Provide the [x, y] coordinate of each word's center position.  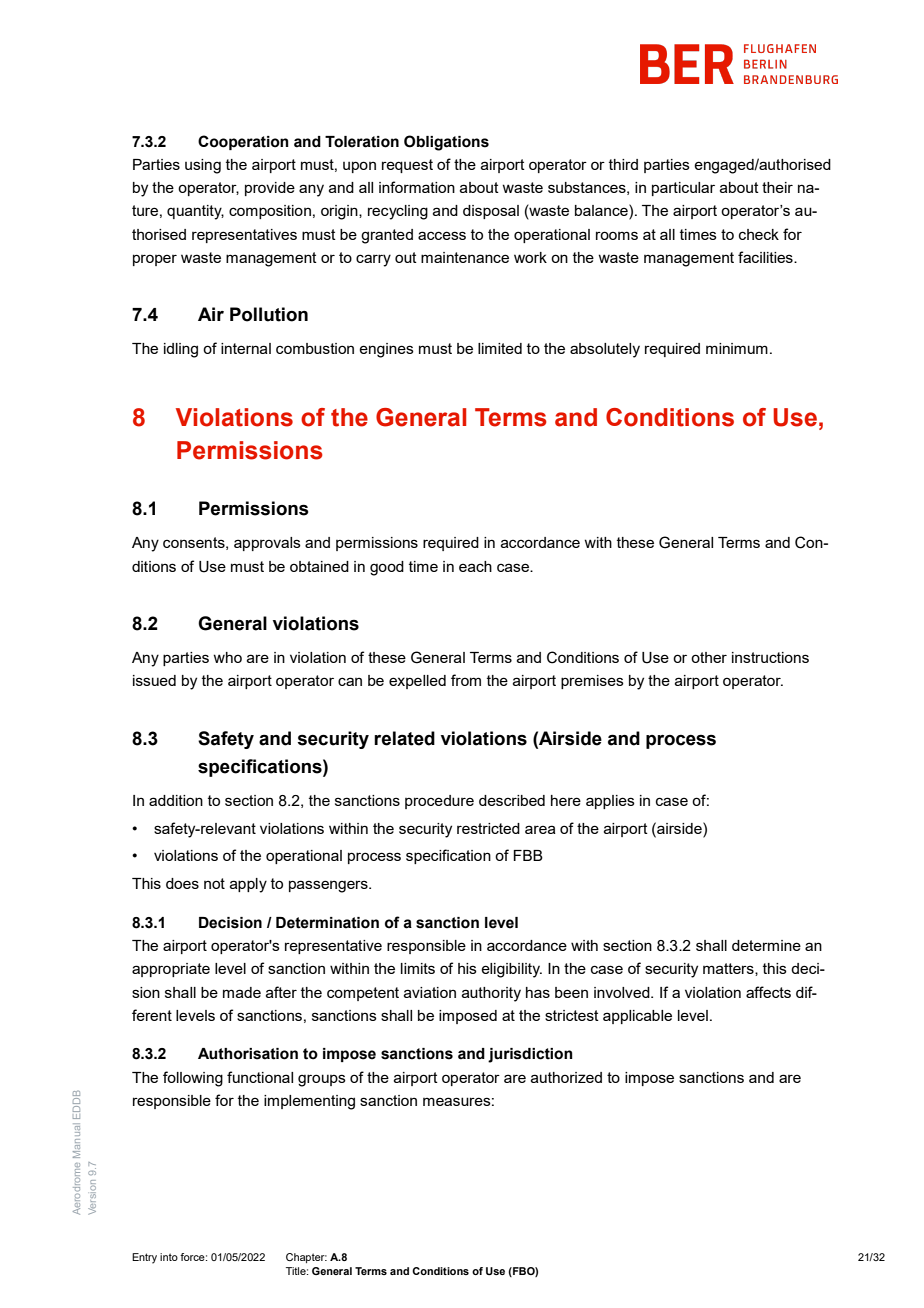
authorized [566, 1077]
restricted [488, 828]
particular [683, 189]
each [475, 566]
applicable [637, 1017]
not [214, 883]
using [203, 166]
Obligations [446, 143]
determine [766, 945]
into [169, 1257]
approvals [267, 544]
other [709, 657]
